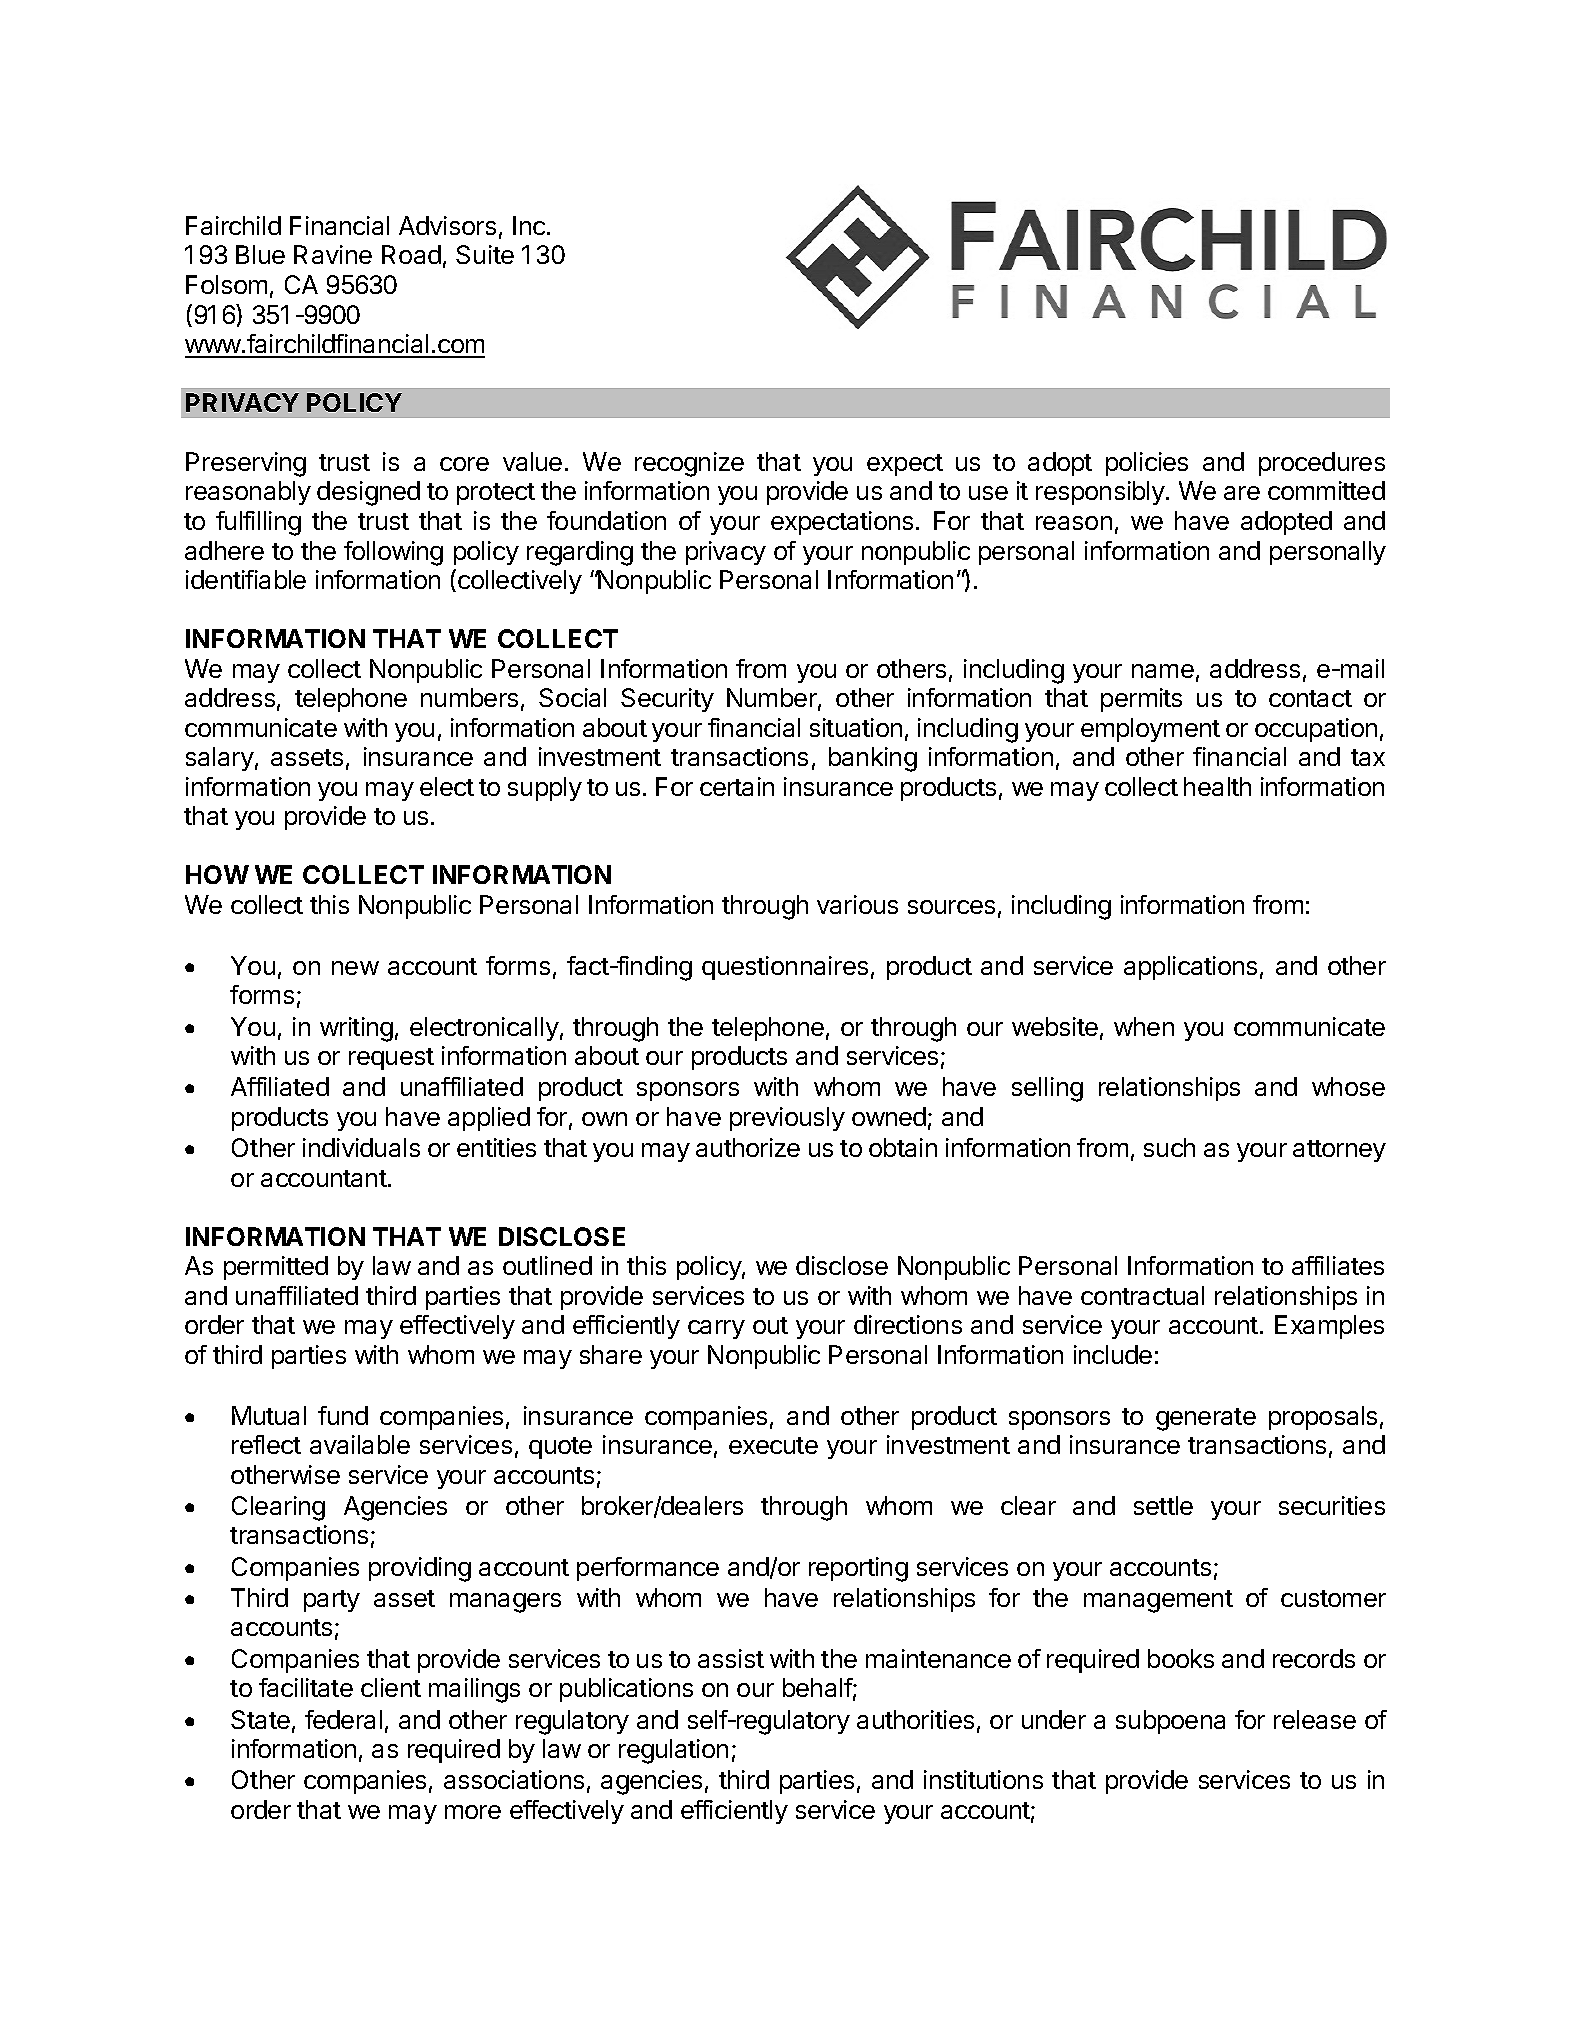 The width and height of the screenshot is (1571, 2033). Describe the element at coordinates (343, 1719) in the screenshot. I see `federal` at that location.
